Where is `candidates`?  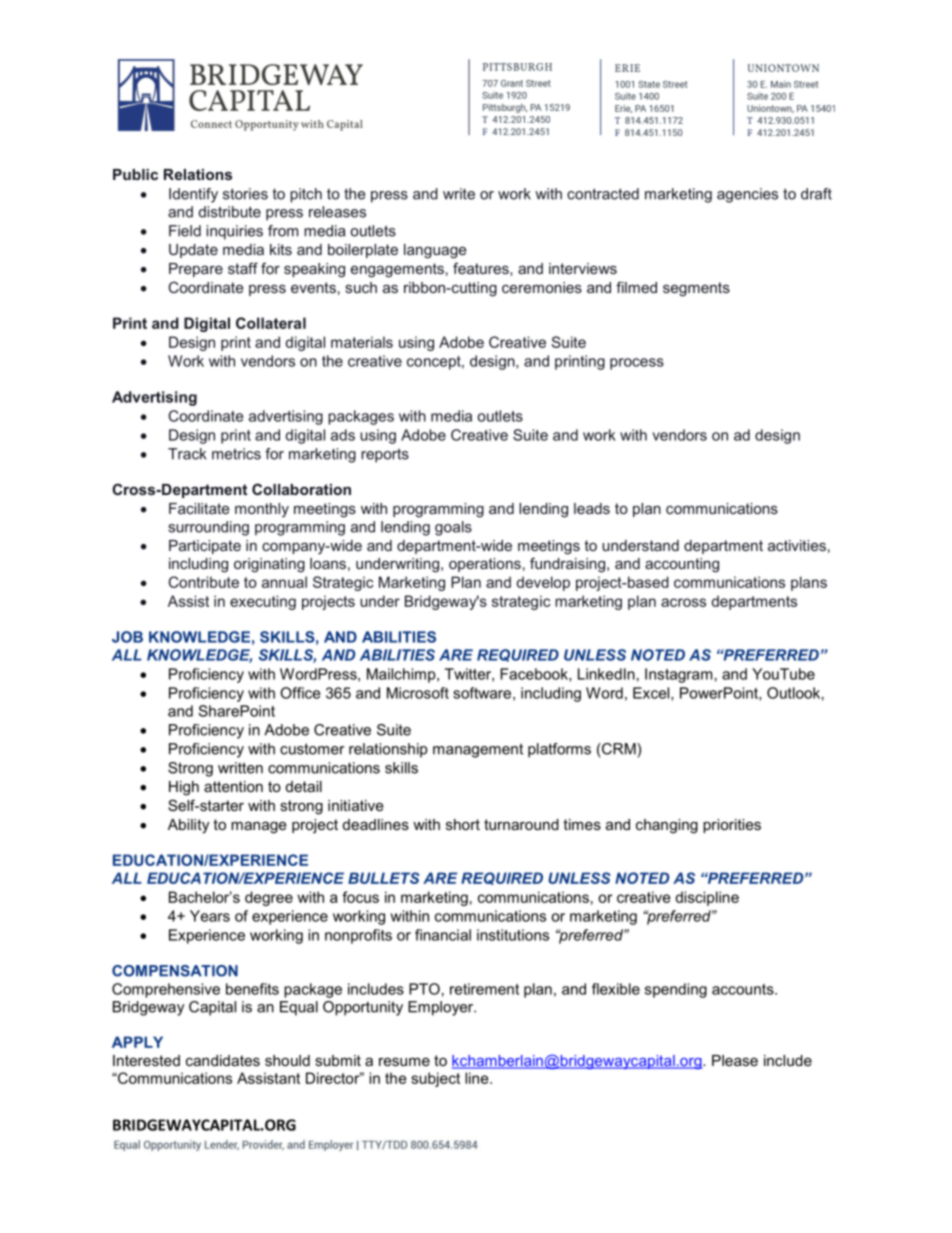
candidates is located at coordinates (223, 1060).
